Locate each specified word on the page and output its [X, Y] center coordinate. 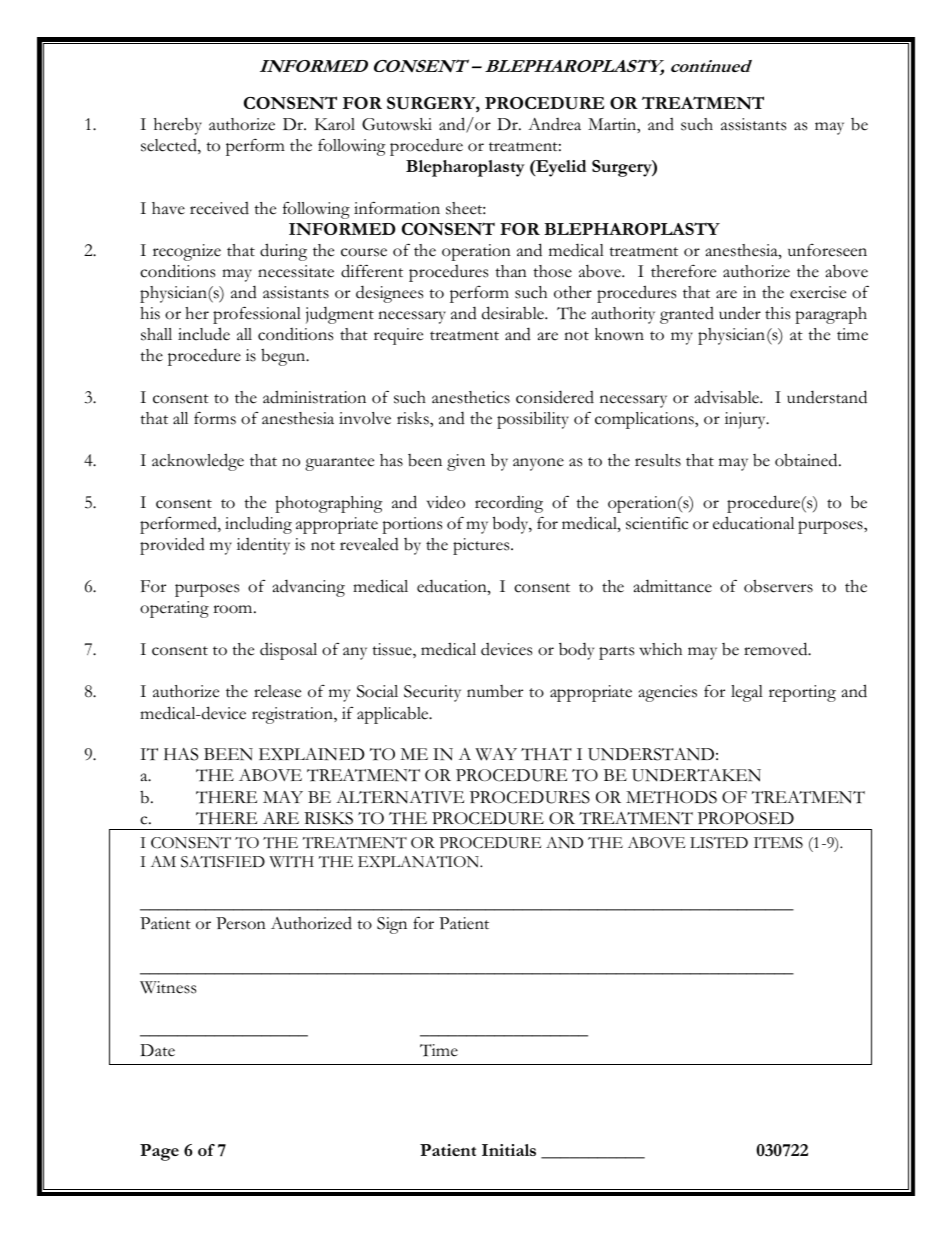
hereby [178, 126]
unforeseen [827, 250]
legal [747, 693]
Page [159, 1152]
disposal [288, 651]
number [495, 691]
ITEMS [778, 843]
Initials [509, 1150]
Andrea [554, 124]
